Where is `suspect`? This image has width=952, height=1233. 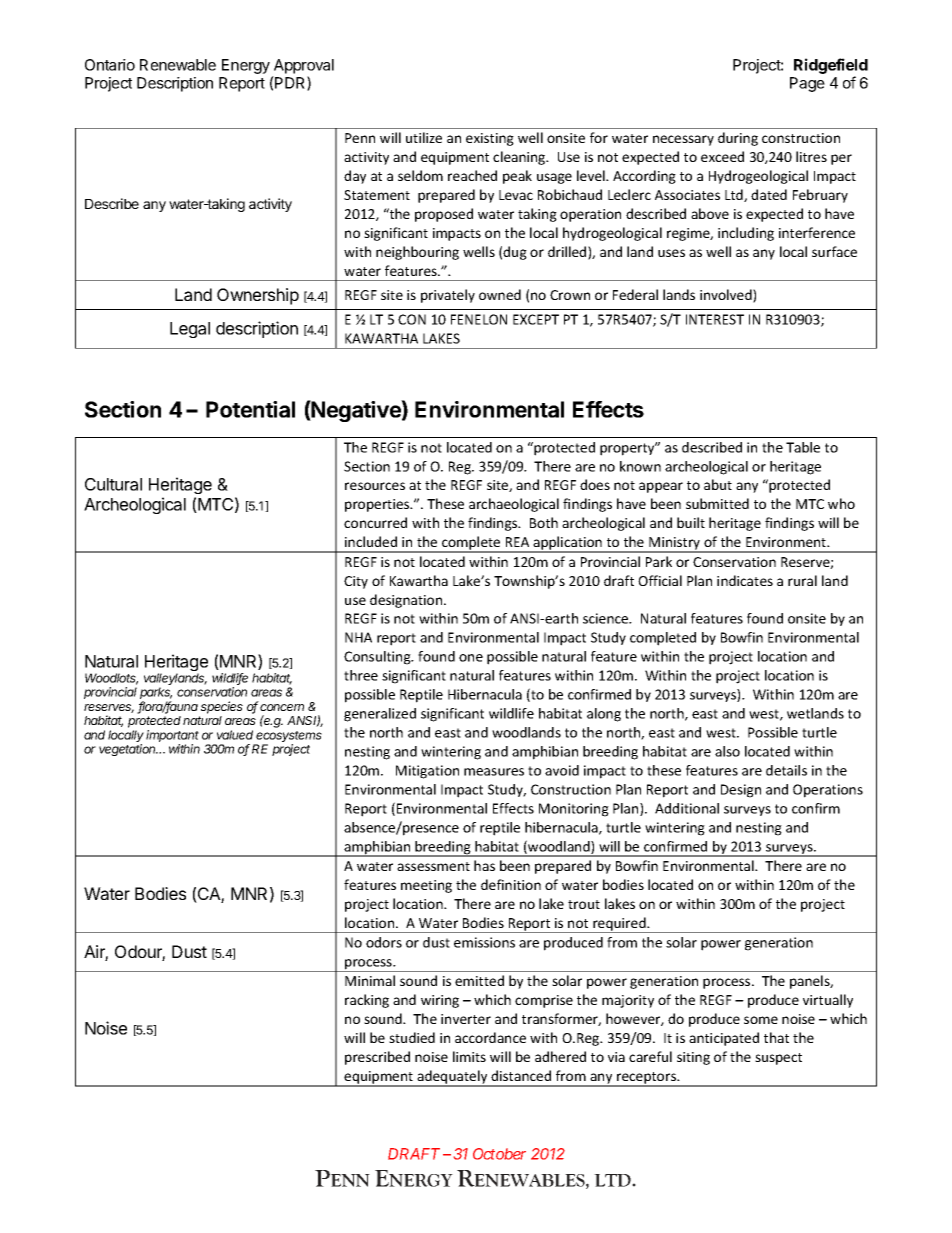
suspect is located at coordinates (778, 1059).
